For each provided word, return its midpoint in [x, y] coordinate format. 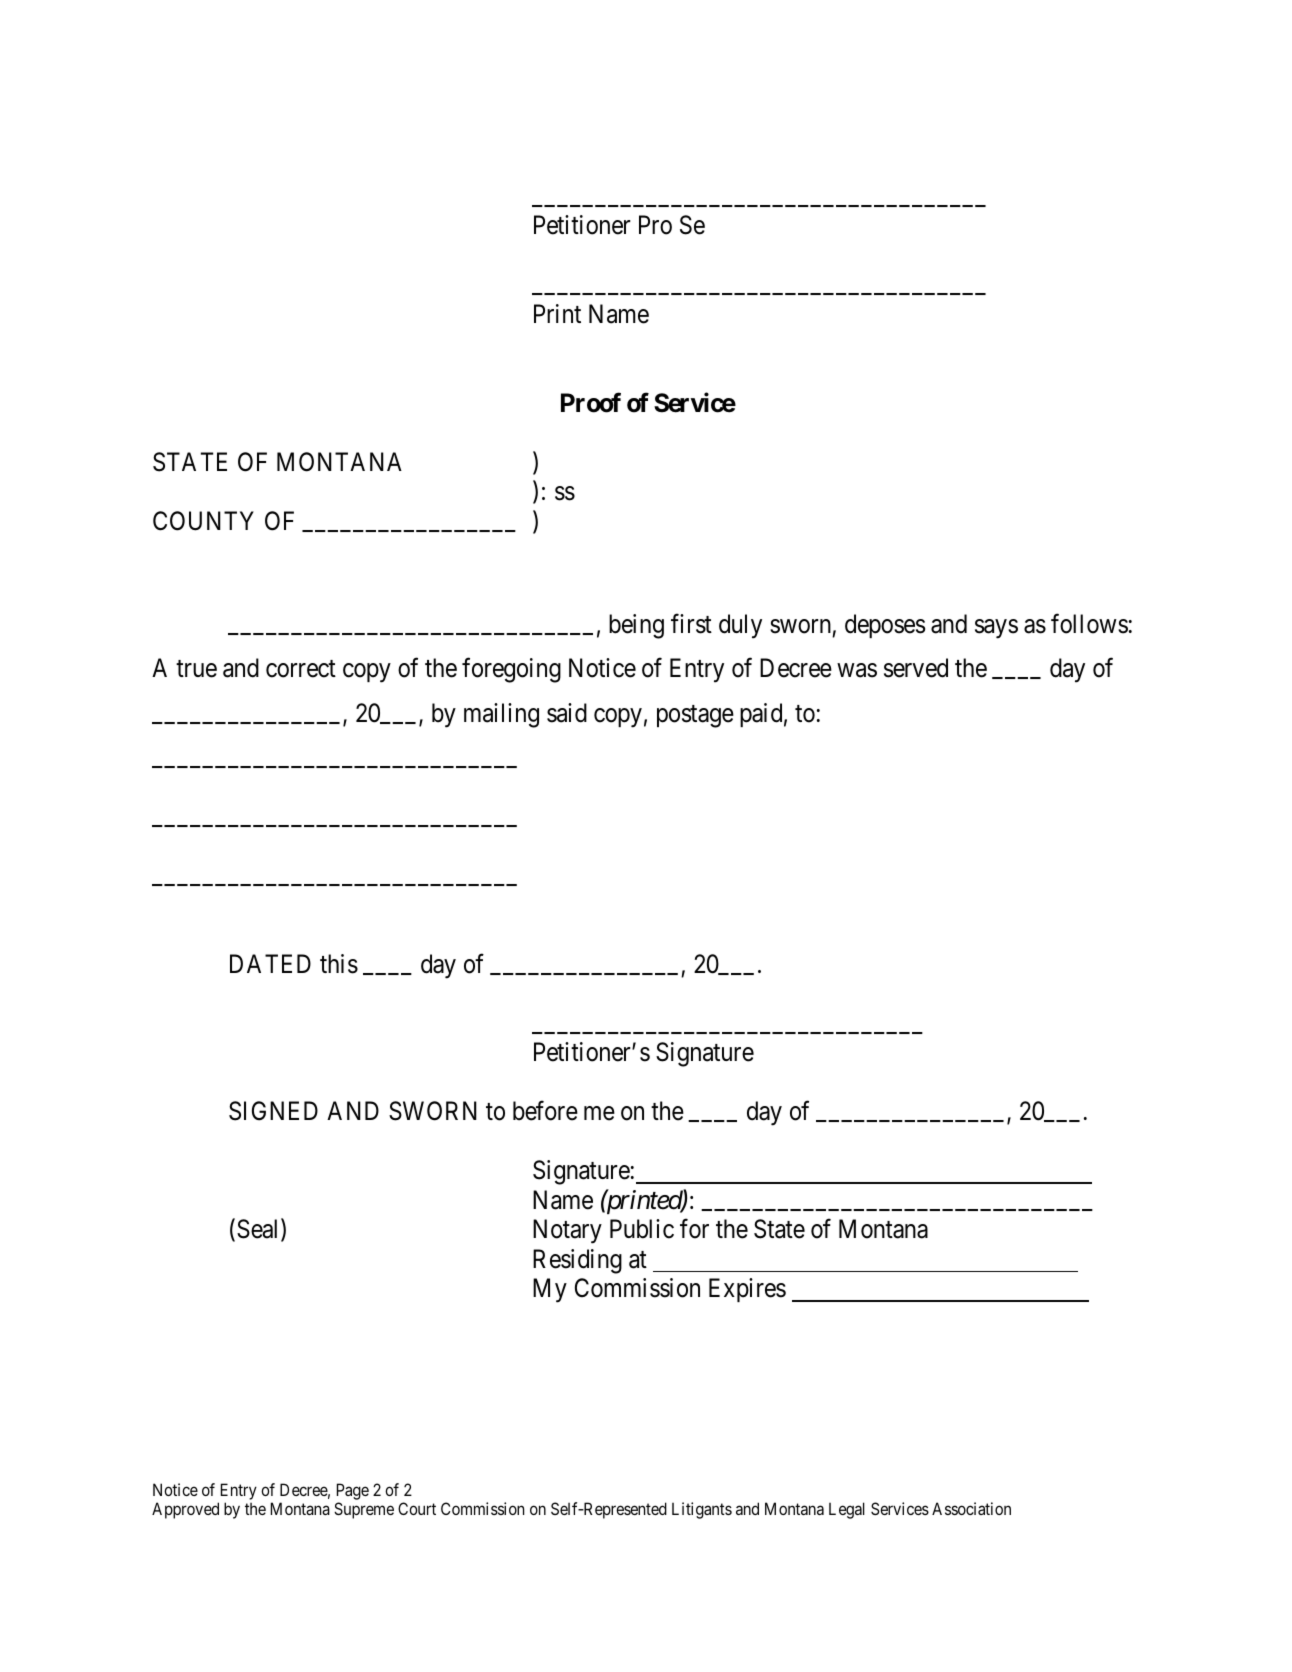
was [857, 671]
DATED [270, 963]
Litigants [702, 1510]
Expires [747, 1290]
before [545, 1111]
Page [353, 1491]
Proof [591, 402]
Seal [259, 1230]
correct [301, 669]
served [916, 668]
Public [642, 1229]
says [996, 629]
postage [695, 716]
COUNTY [203, 521]
